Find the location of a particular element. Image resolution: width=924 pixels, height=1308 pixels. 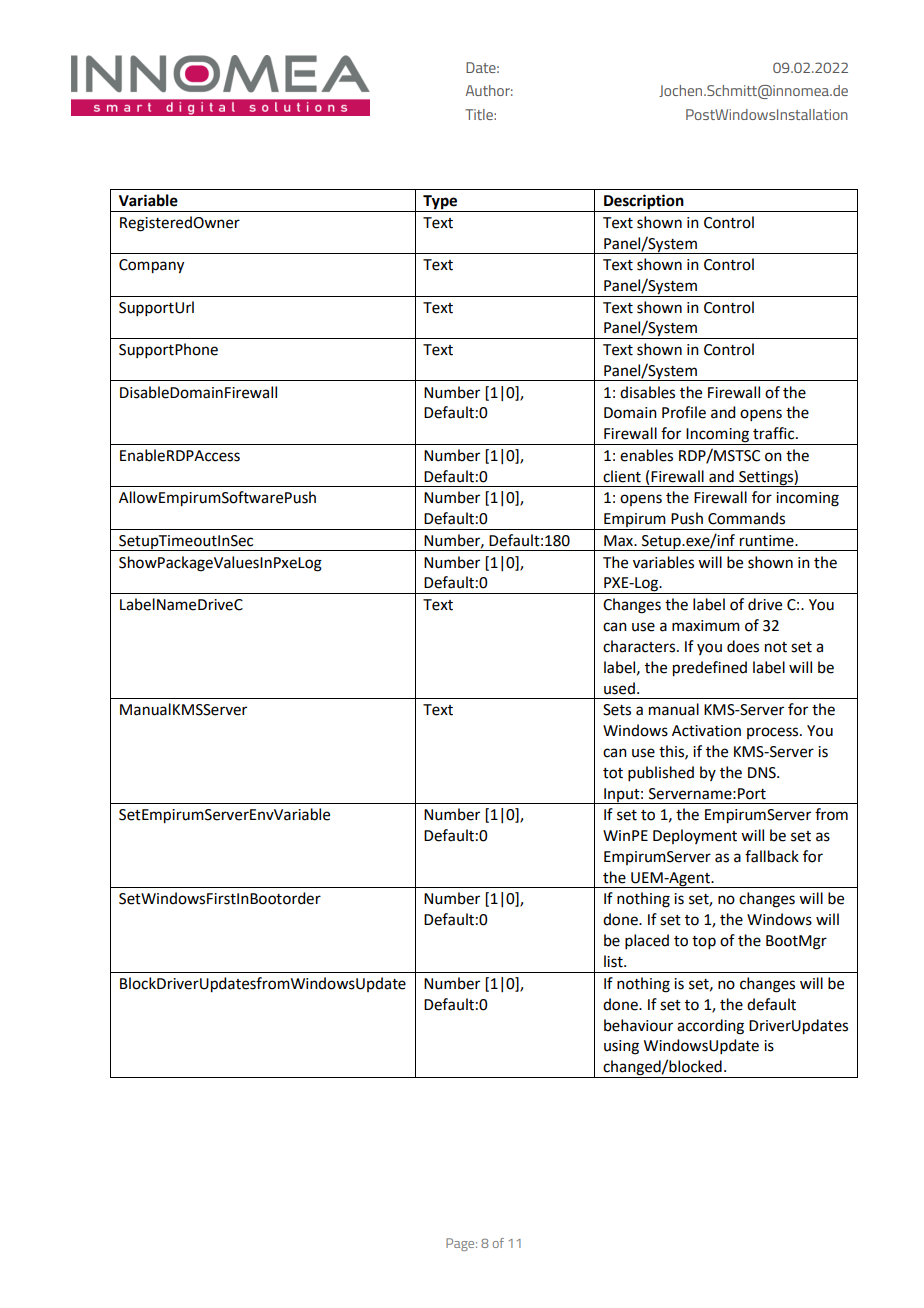

Company is located at coordinates (151, 266).
